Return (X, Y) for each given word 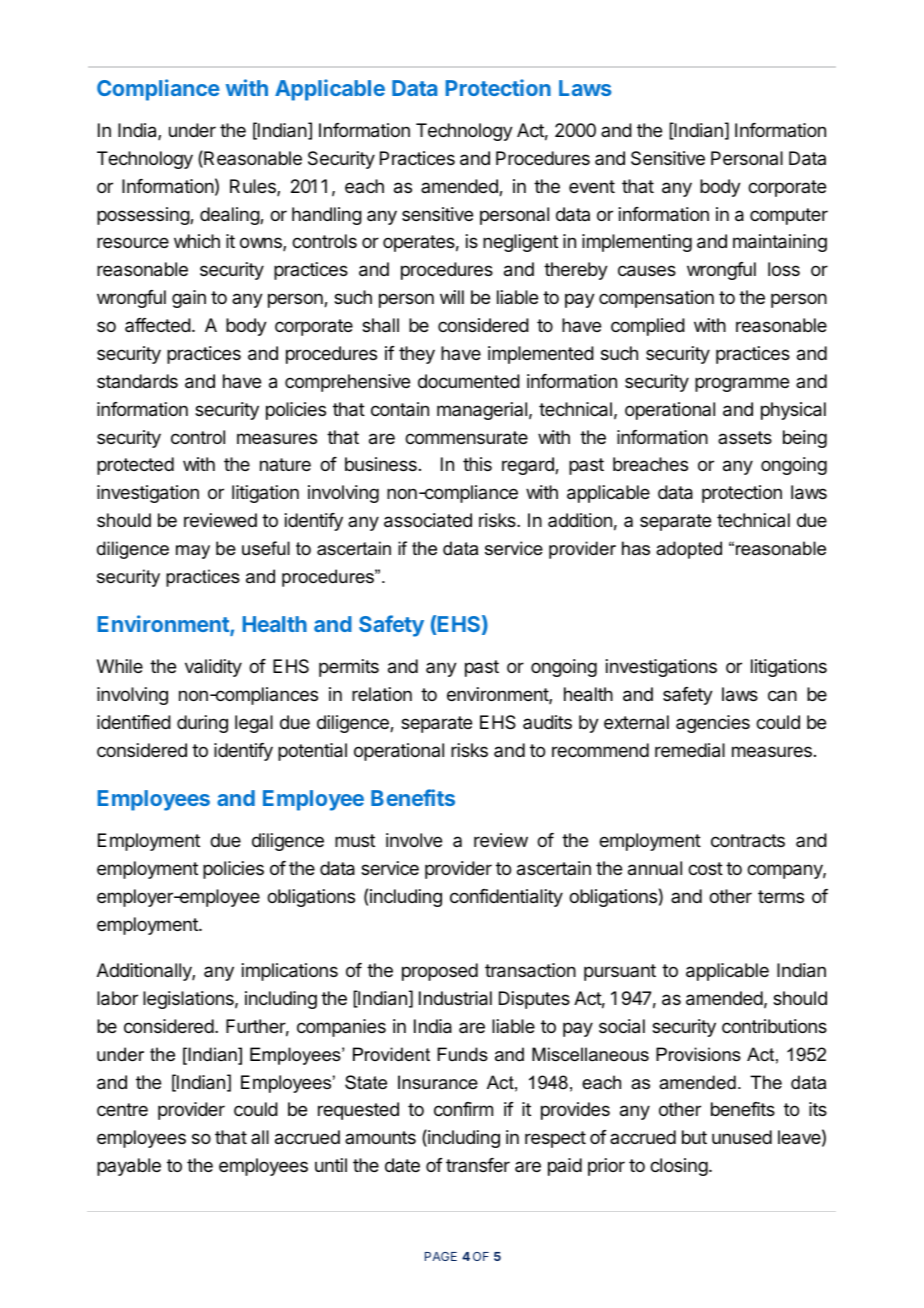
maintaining (780, 243)
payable (129, 1167)
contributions (774, 1026)
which (197, 241)
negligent (520, 243)
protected (135, 466)
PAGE (441, 1256)
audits (547, 722)
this (477, 464)
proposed (440, 972)
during (202, 724)
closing (679, 1167)
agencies (713, 724)
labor (117, 998)
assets (745, 437)
